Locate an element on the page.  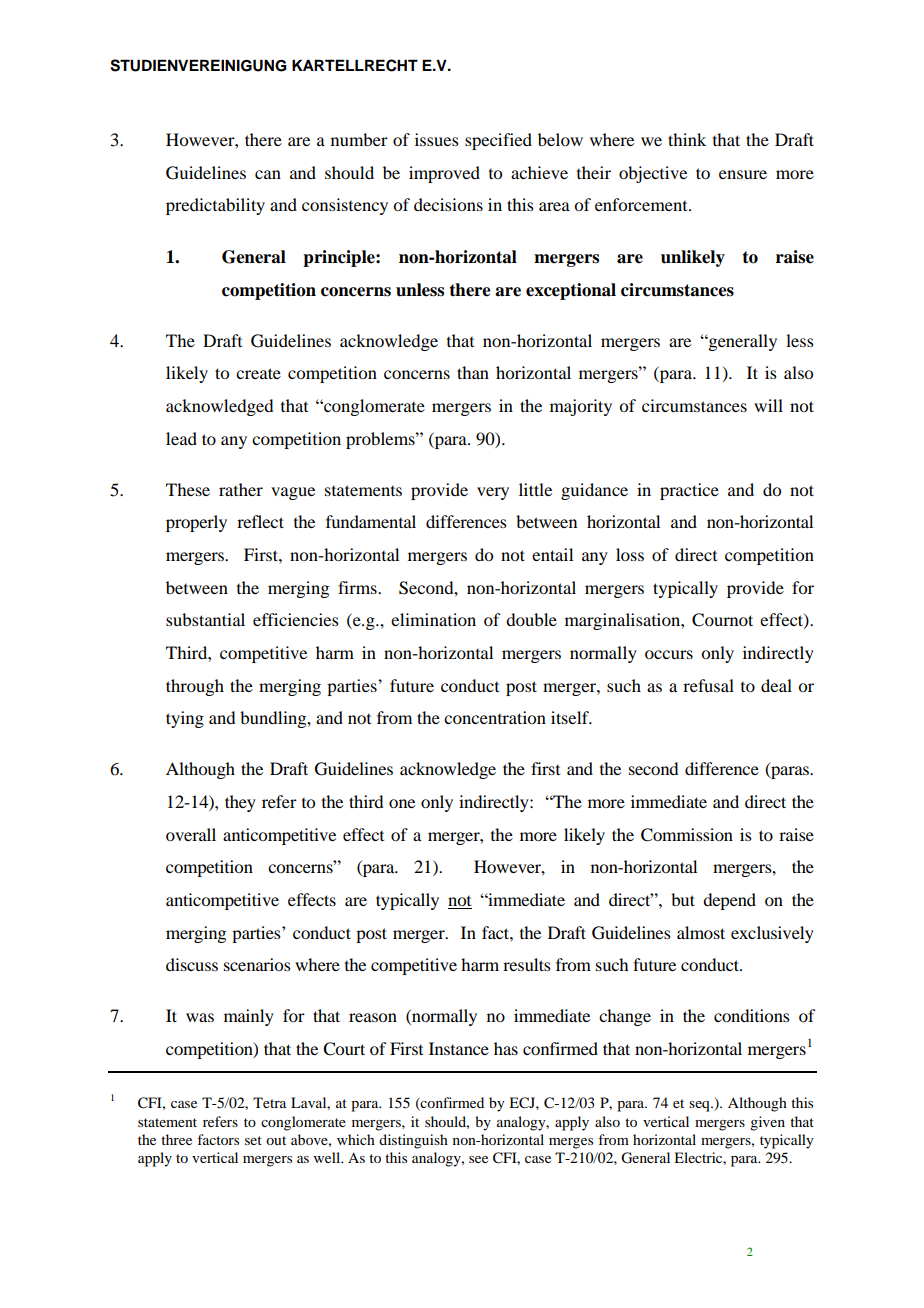
very is located at coordinates (493, 493).
